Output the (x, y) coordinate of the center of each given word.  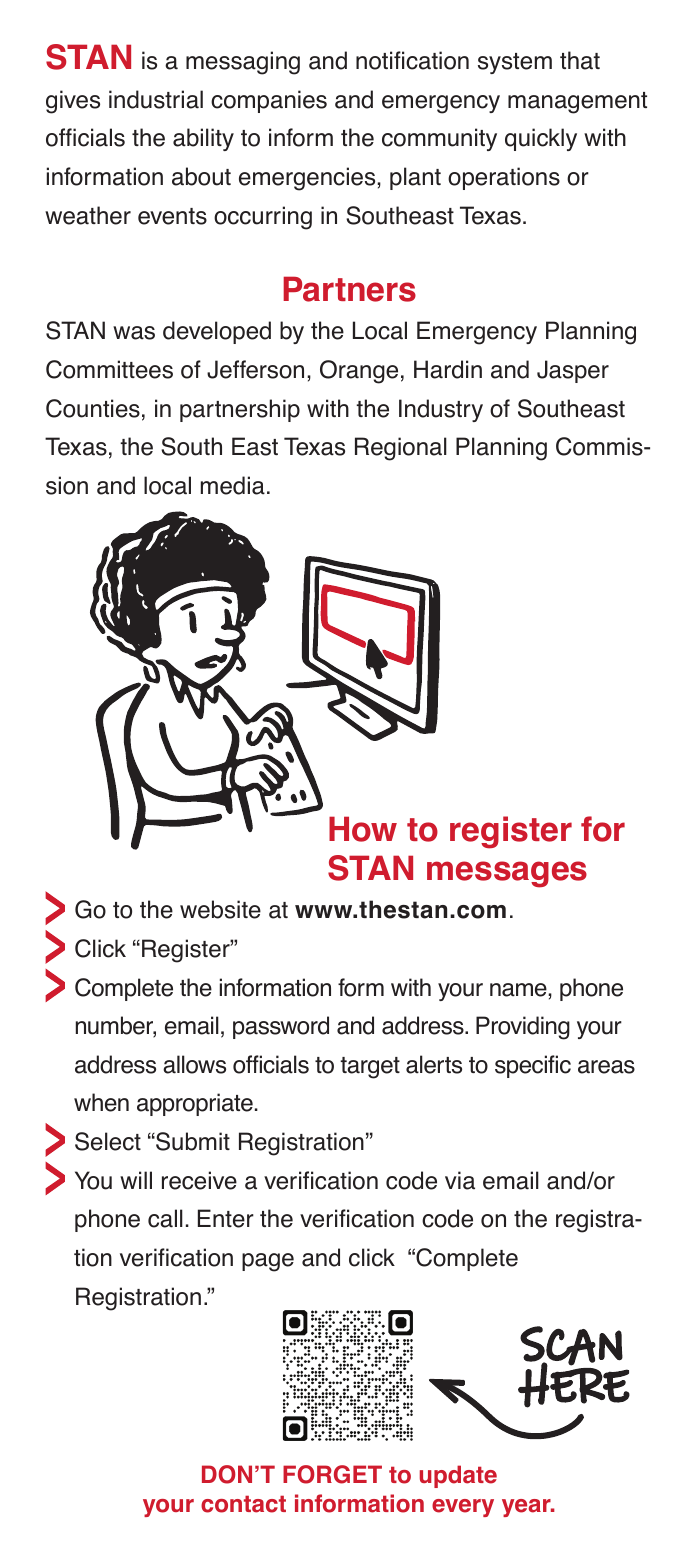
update (458, 1476)
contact (243, 1504)
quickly (541, 139)
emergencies (308, 179)
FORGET (332, 1474)
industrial (156, 99)
